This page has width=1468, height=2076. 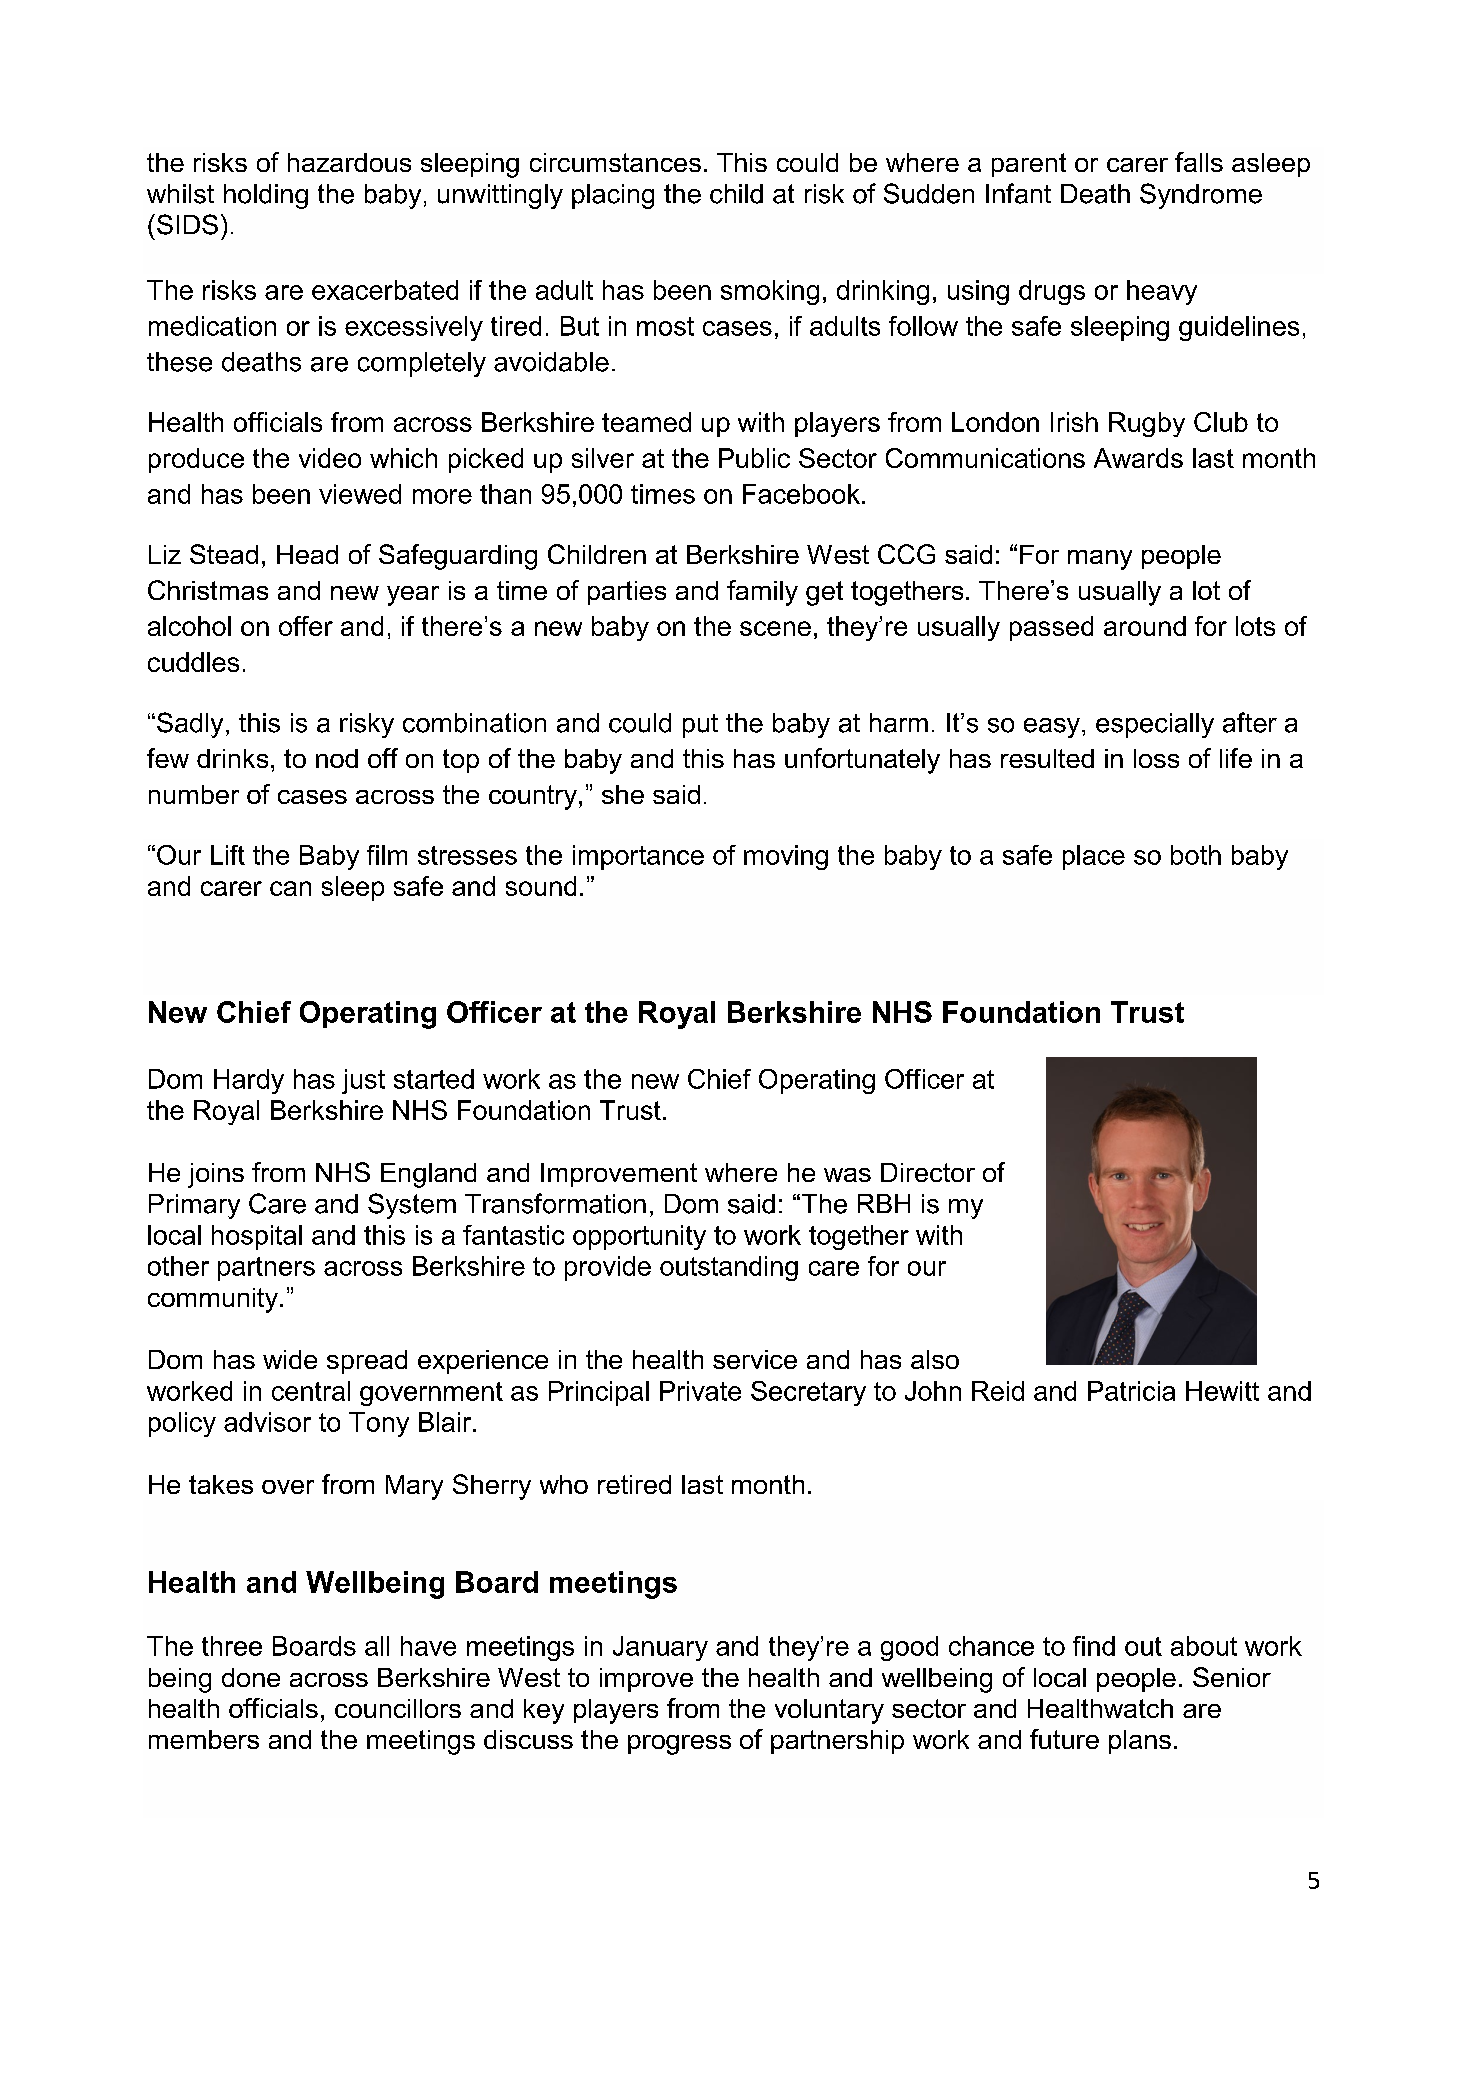 I want to click on place, so click(x=1094, y=857).
